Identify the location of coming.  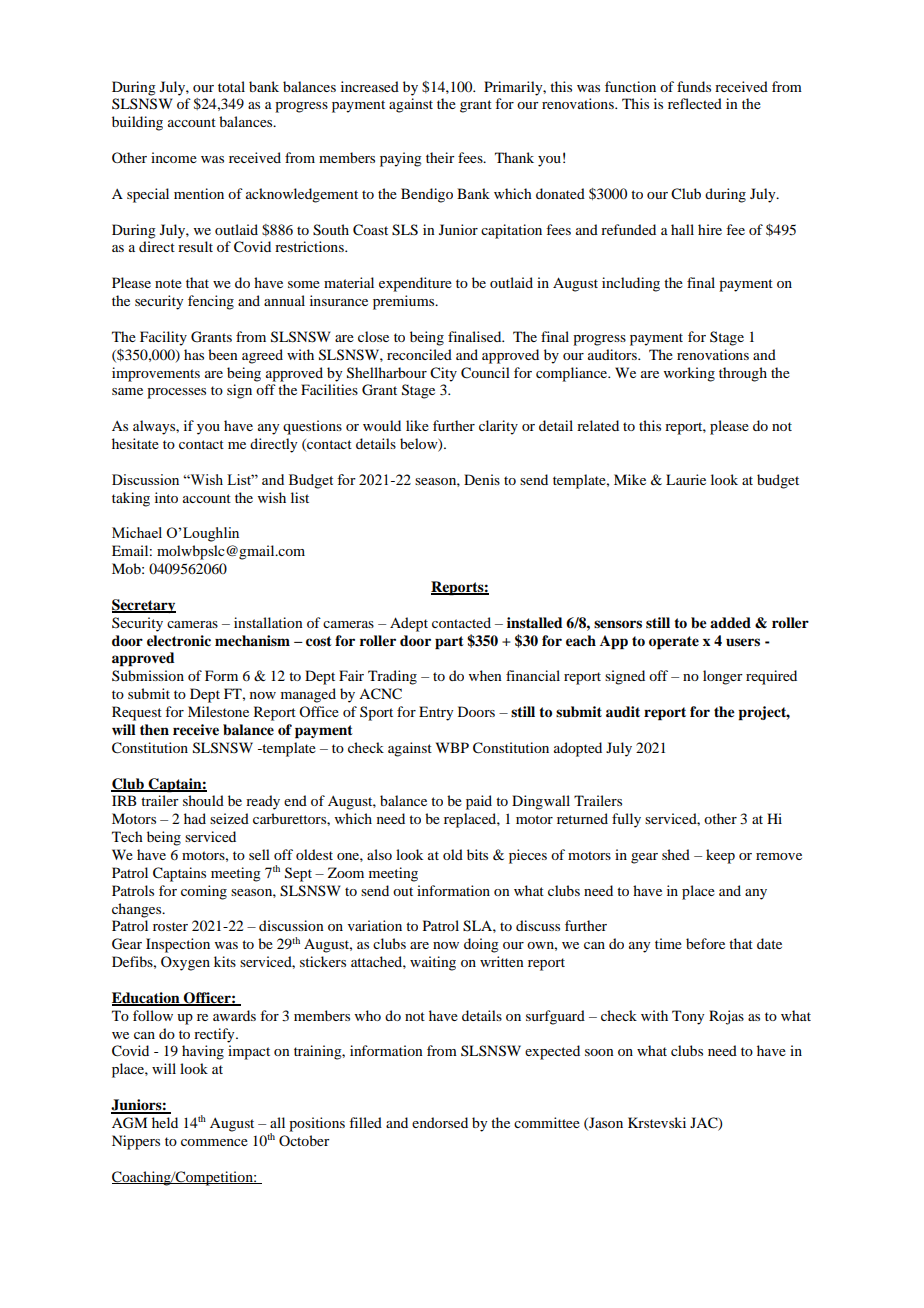
(204, 892).
